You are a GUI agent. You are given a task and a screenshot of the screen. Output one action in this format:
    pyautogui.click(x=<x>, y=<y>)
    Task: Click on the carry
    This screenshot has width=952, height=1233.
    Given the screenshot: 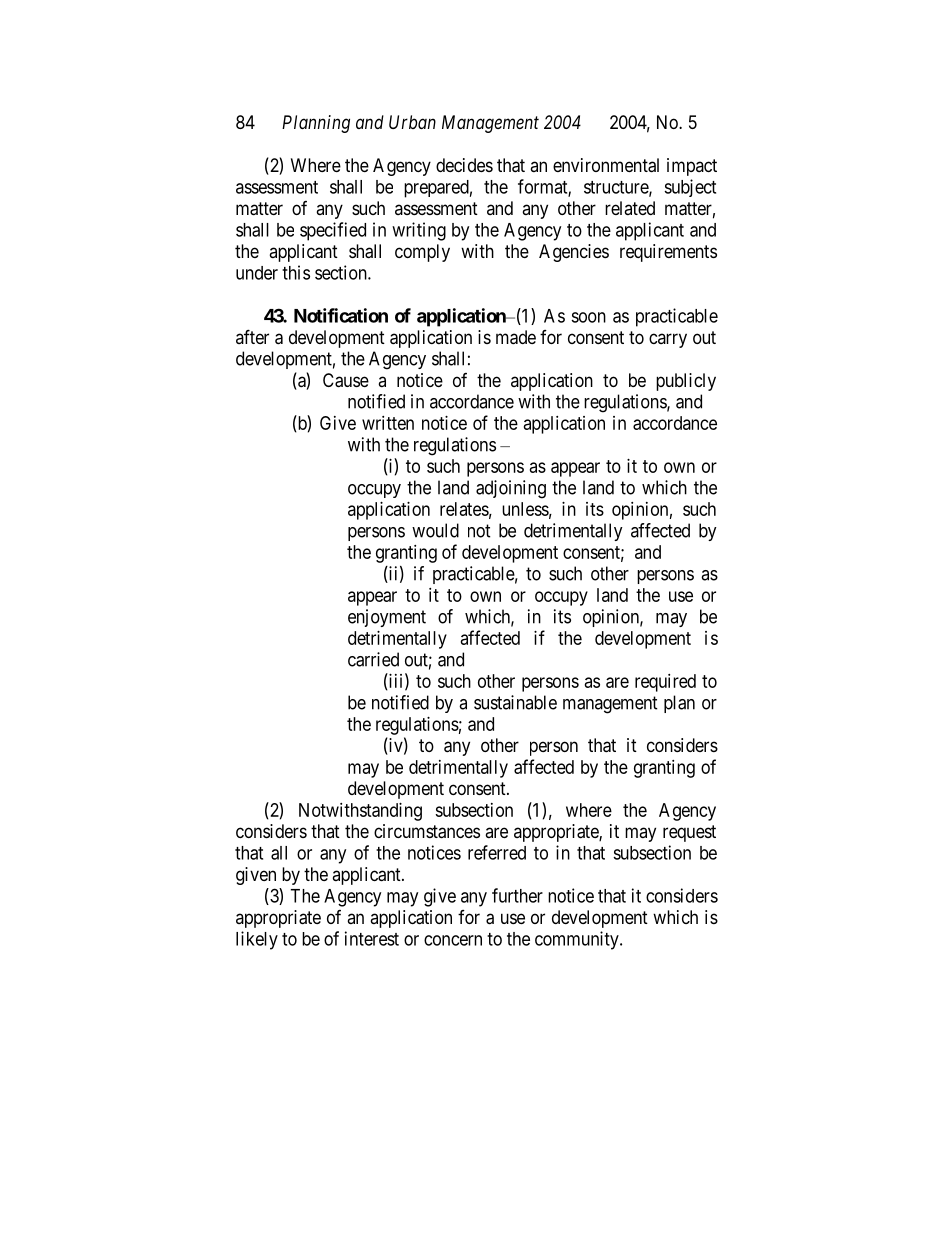 What is the action you would take?
    pyautogui.click(x=668, y=340)
